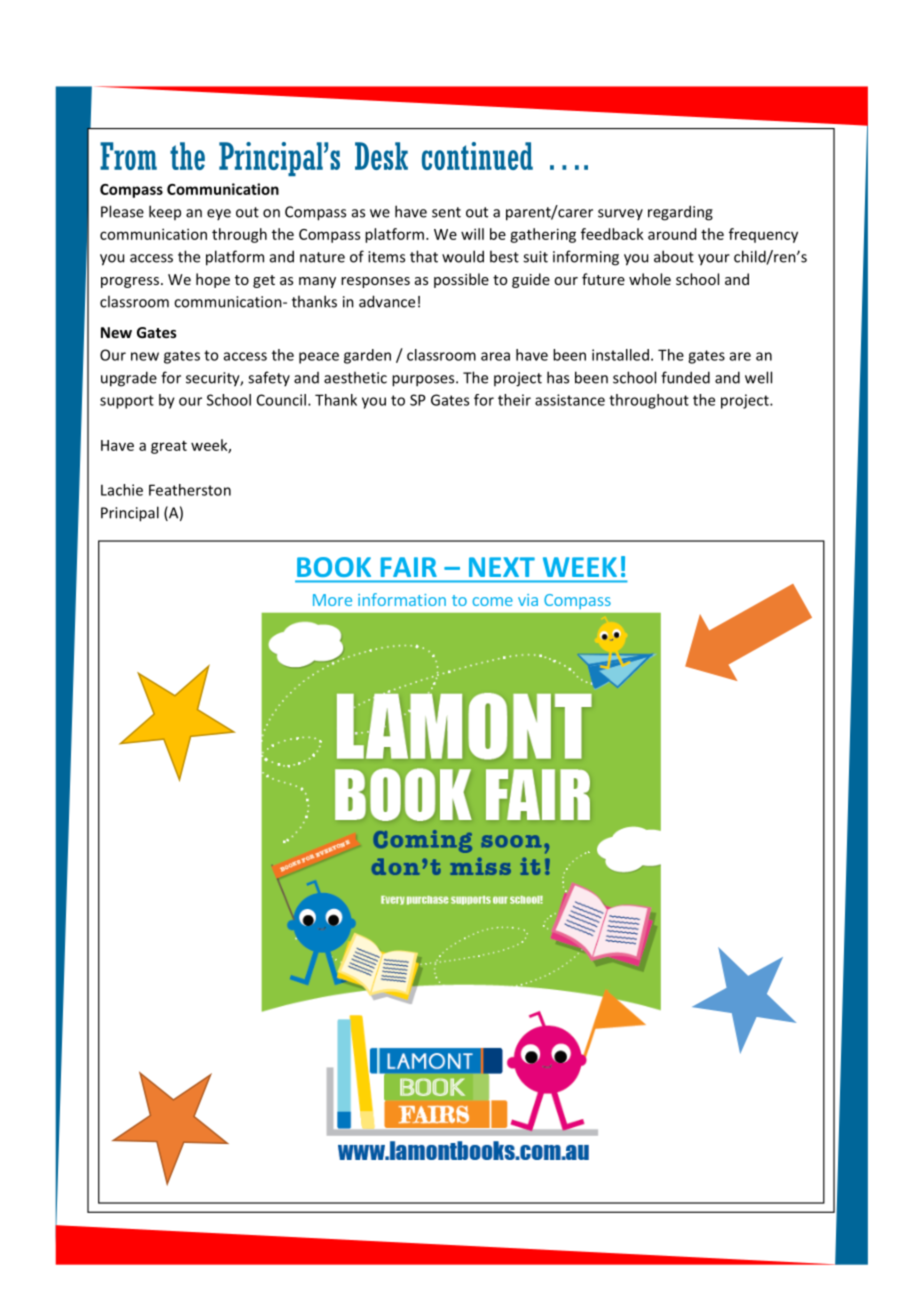 The width and height of the screenshot is (924, 1308). What do you see at coordinates (477, 156) in the screenshot?
I see `continued` at bounding box center [477, 156].
